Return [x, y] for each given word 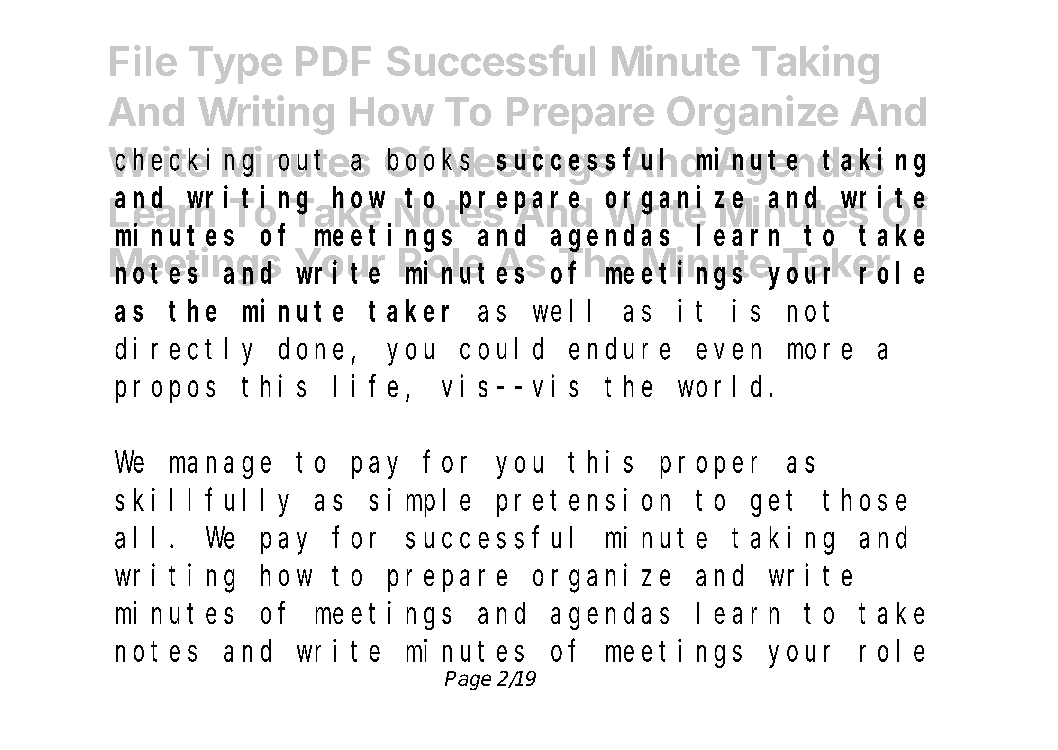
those [864, 500]
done [311, 349]
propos [165, 392]
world [719, 386]
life [366, 386]
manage [220, 468]
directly [184, 351]
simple [420, 502]
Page [468, 680]
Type [235, 65]
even [729, 351]
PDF [333, 61]
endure [619, 349]
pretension [583, 502]
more [820, 351]
